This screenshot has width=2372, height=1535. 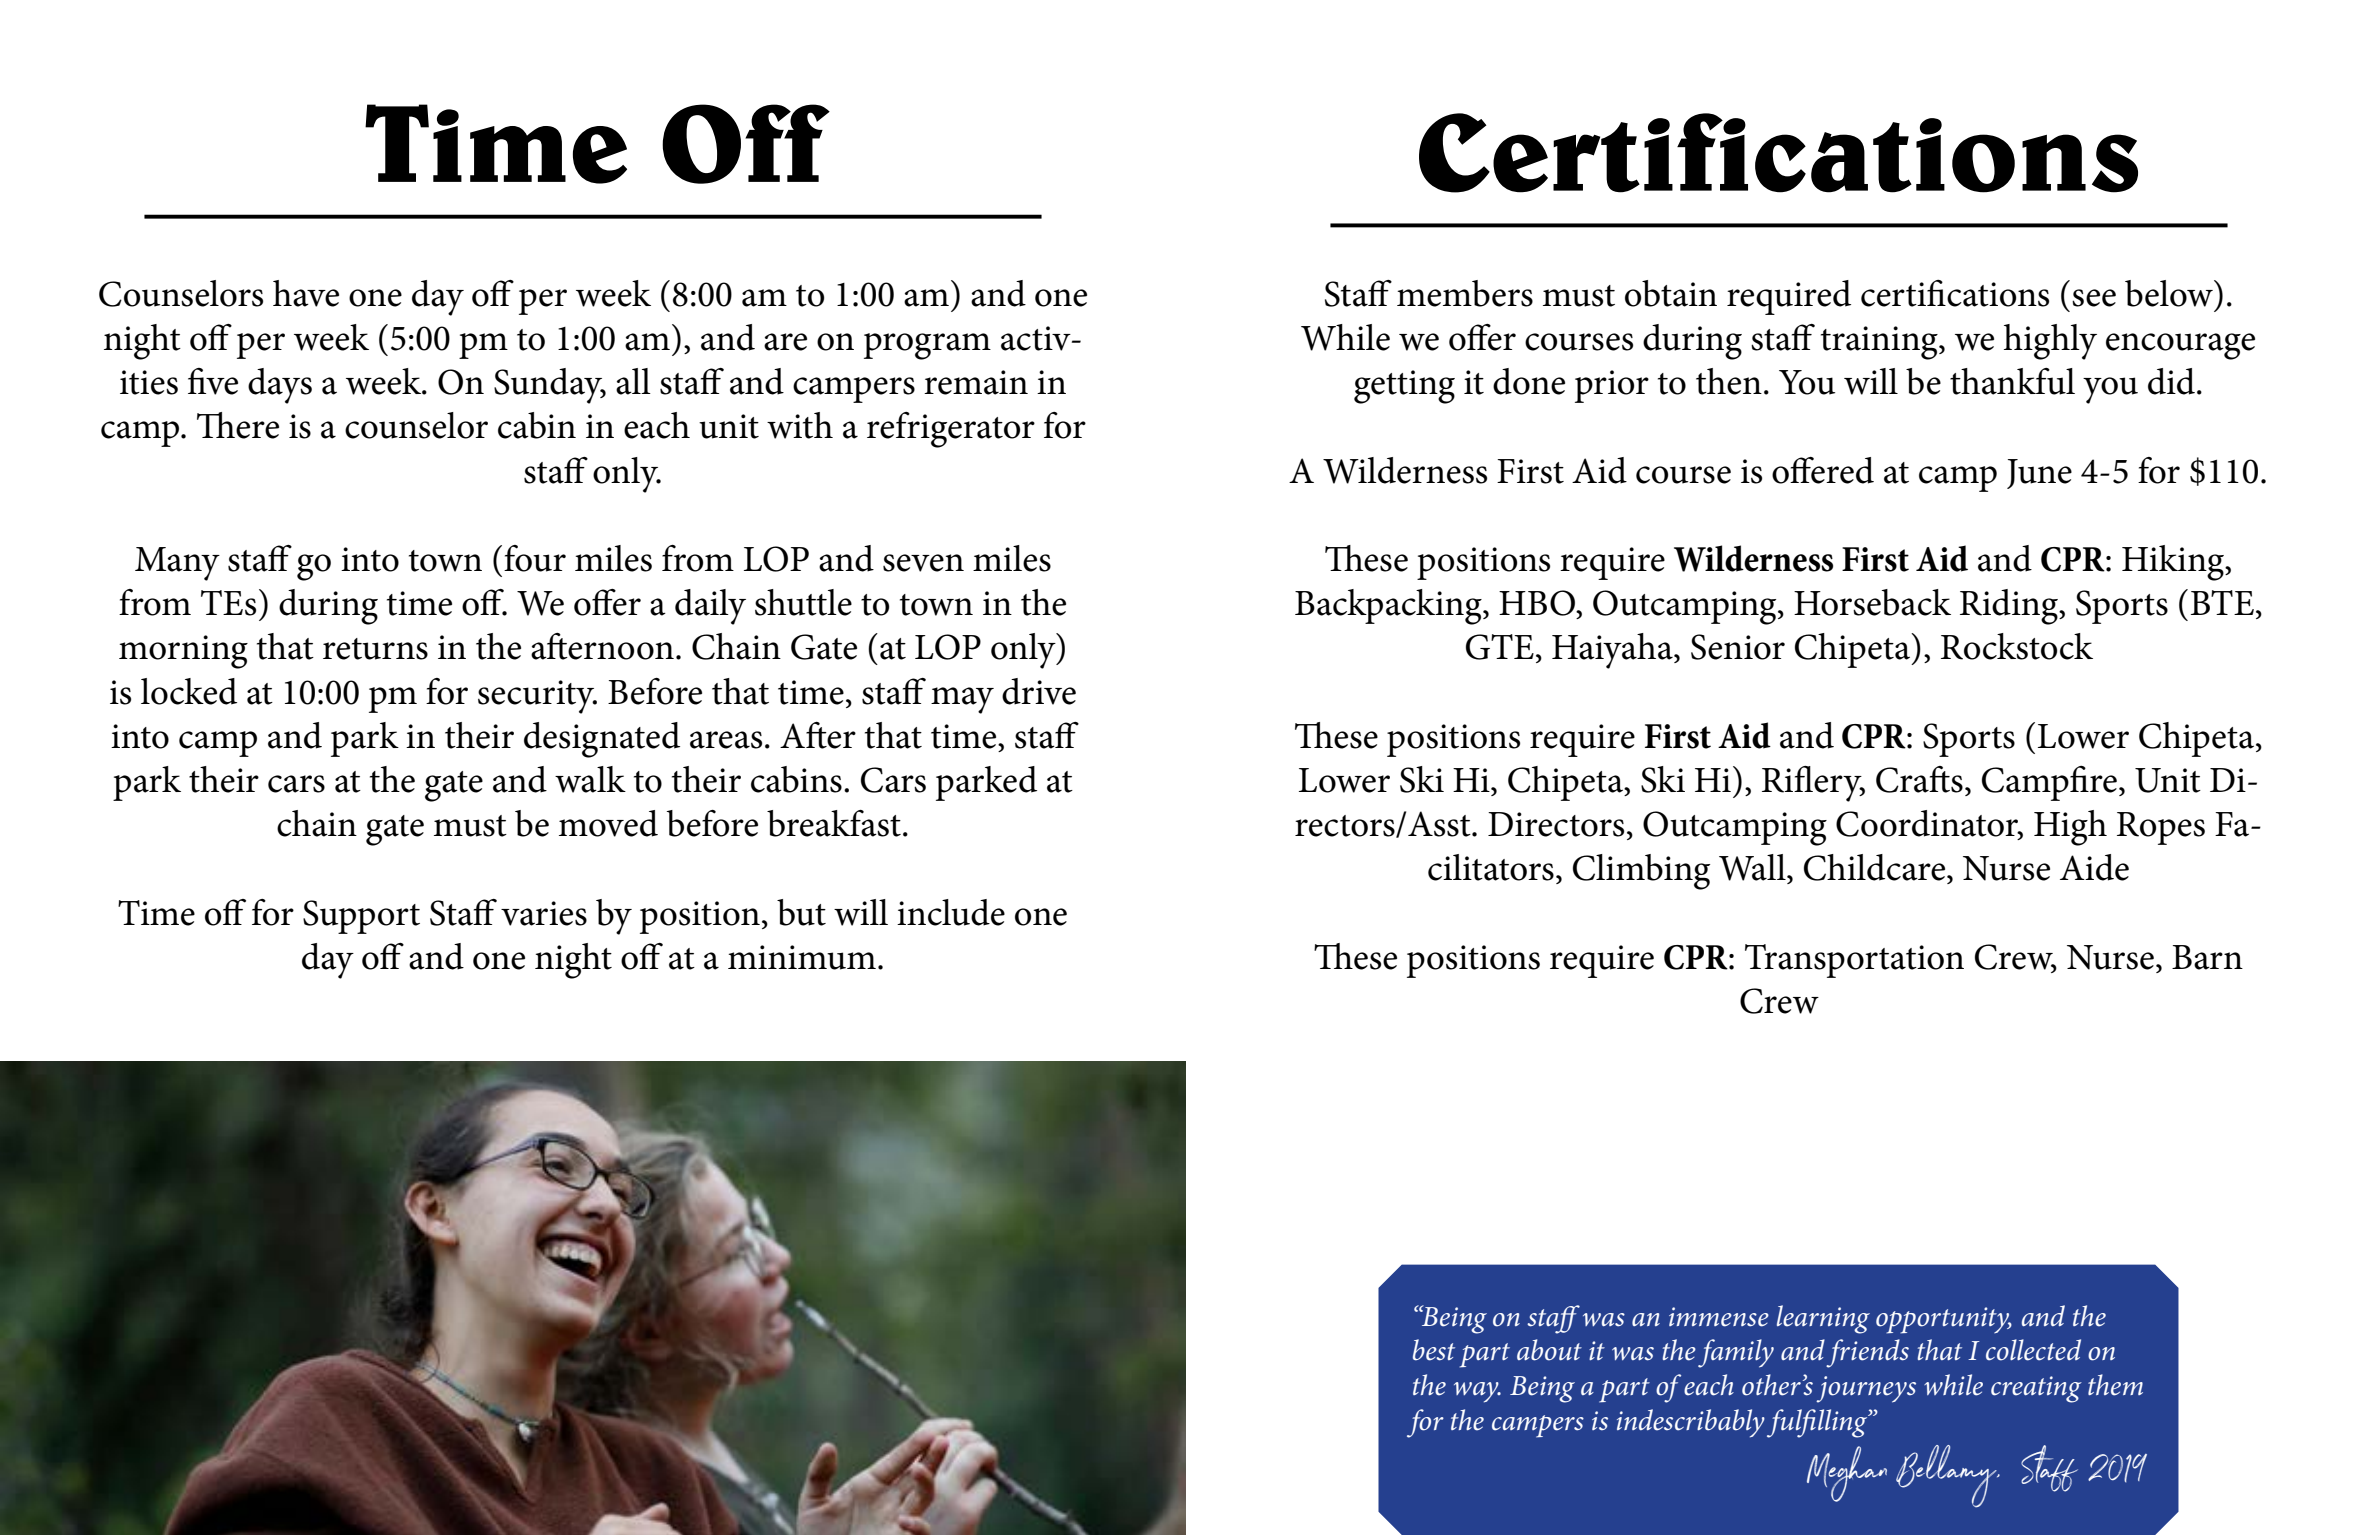 What do you see at coordinates (2010, 607) in the screenshot?
I see `Riding` at bounding box center [2010, 607].
